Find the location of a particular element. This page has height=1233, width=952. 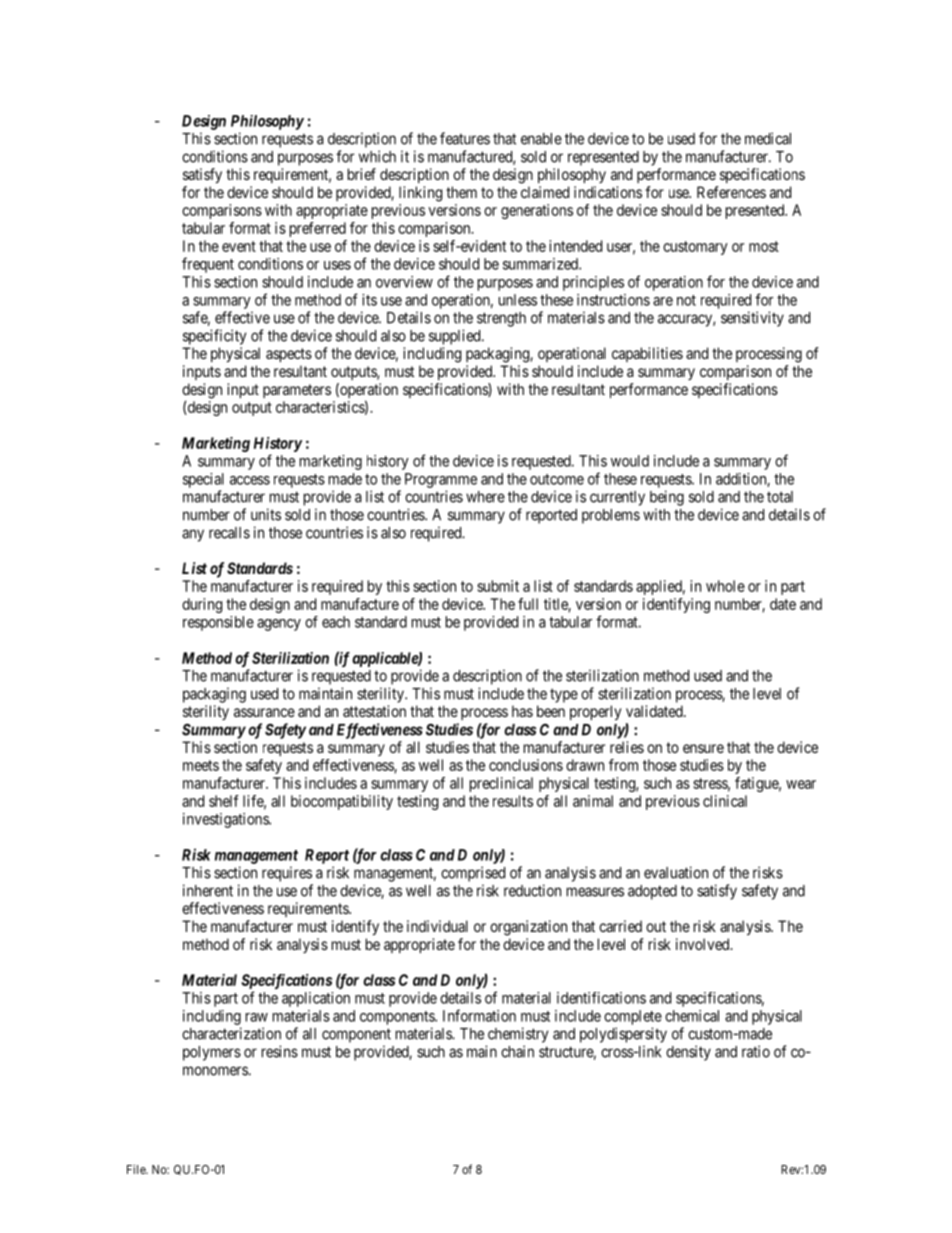

responsible is located at coordinates (218, 623).
